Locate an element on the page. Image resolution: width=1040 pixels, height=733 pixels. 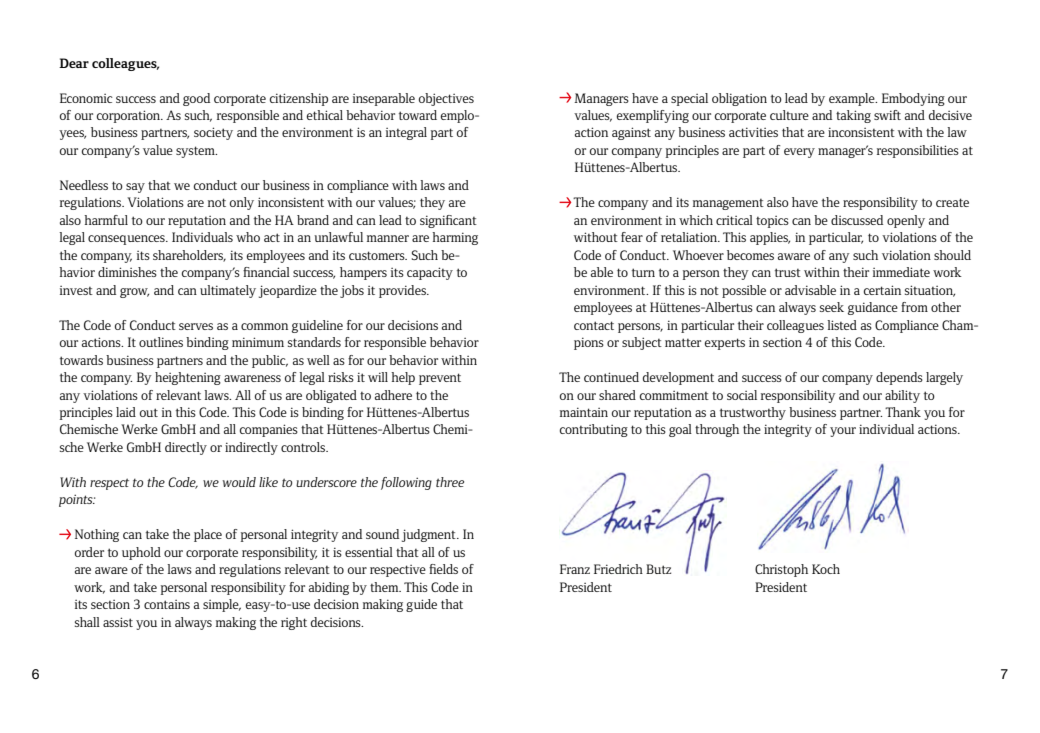
outlines is located at coordinates (161, 342).
